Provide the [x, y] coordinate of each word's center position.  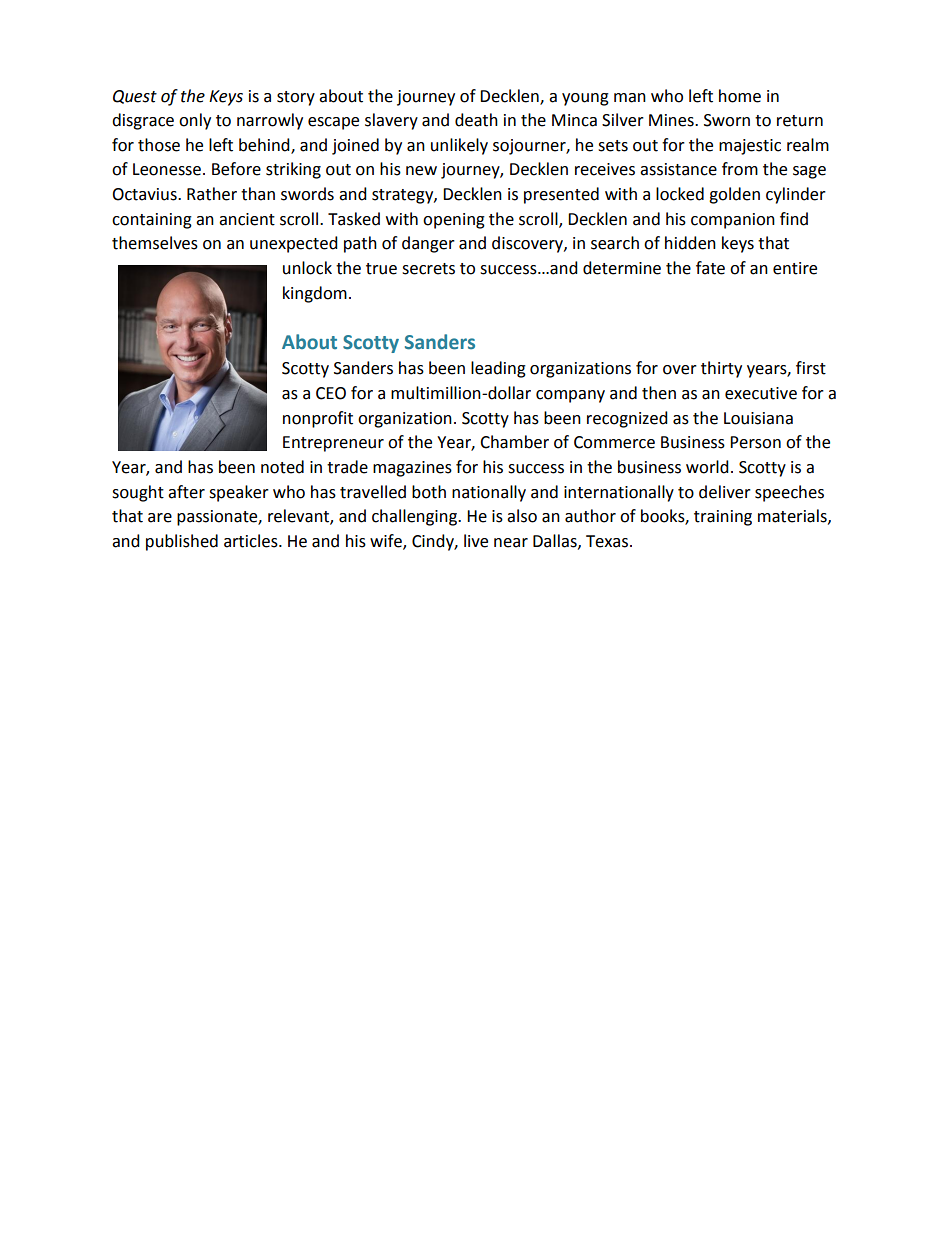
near [511, 543]
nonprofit [318, 419]
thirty [721, 369]
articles [252, 541]
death [476, 120]
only [195, 121]
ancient [247, 219]
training [723, 518]
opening [454, 221]
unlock [307, 268]
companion [733, 221]
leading [498, 369]
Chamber [514, 442]
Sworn [727, 120]
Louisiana [758, 418]
